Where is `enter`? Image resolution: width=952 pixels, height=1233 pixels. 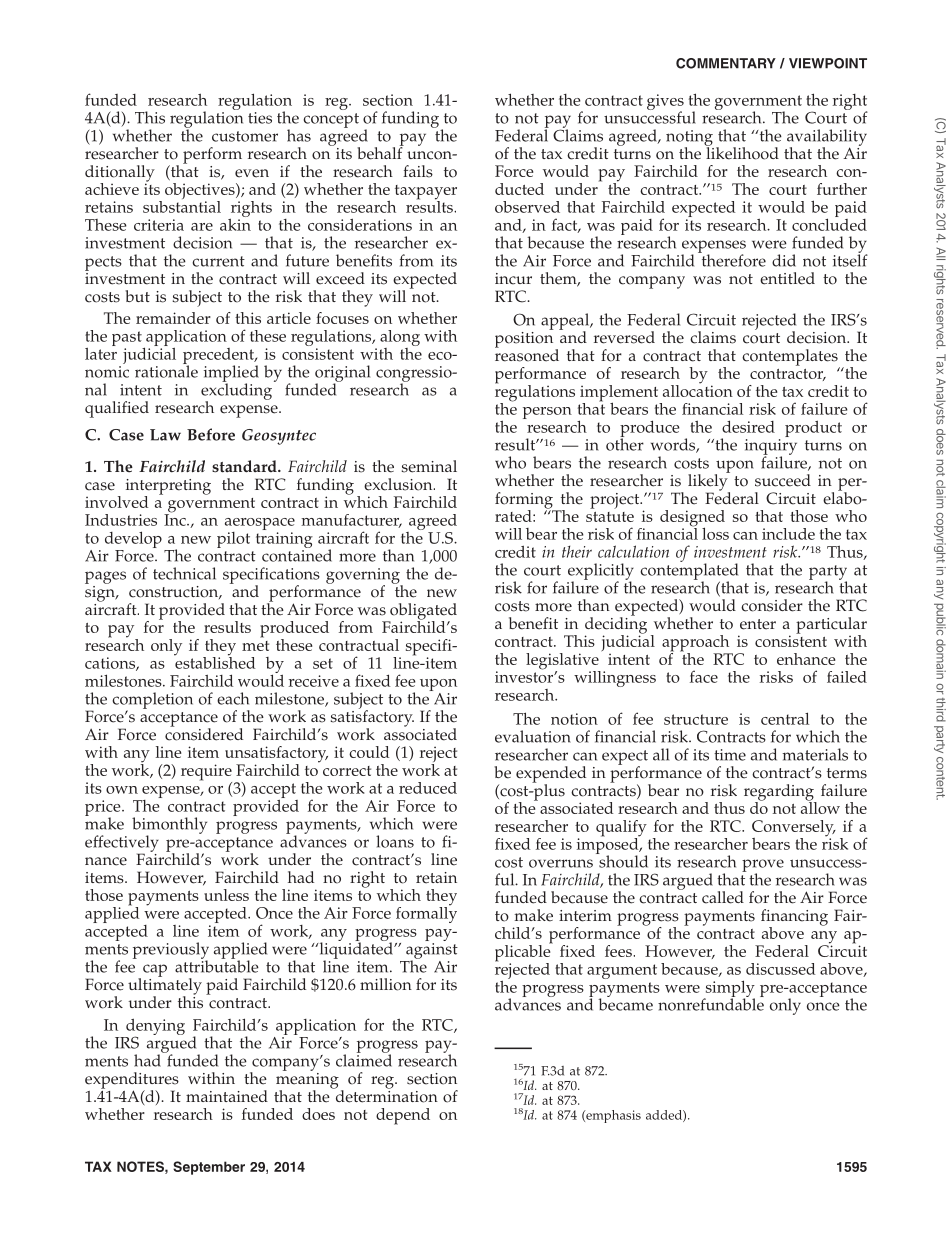
enter is located at coordinates (758, 624).
